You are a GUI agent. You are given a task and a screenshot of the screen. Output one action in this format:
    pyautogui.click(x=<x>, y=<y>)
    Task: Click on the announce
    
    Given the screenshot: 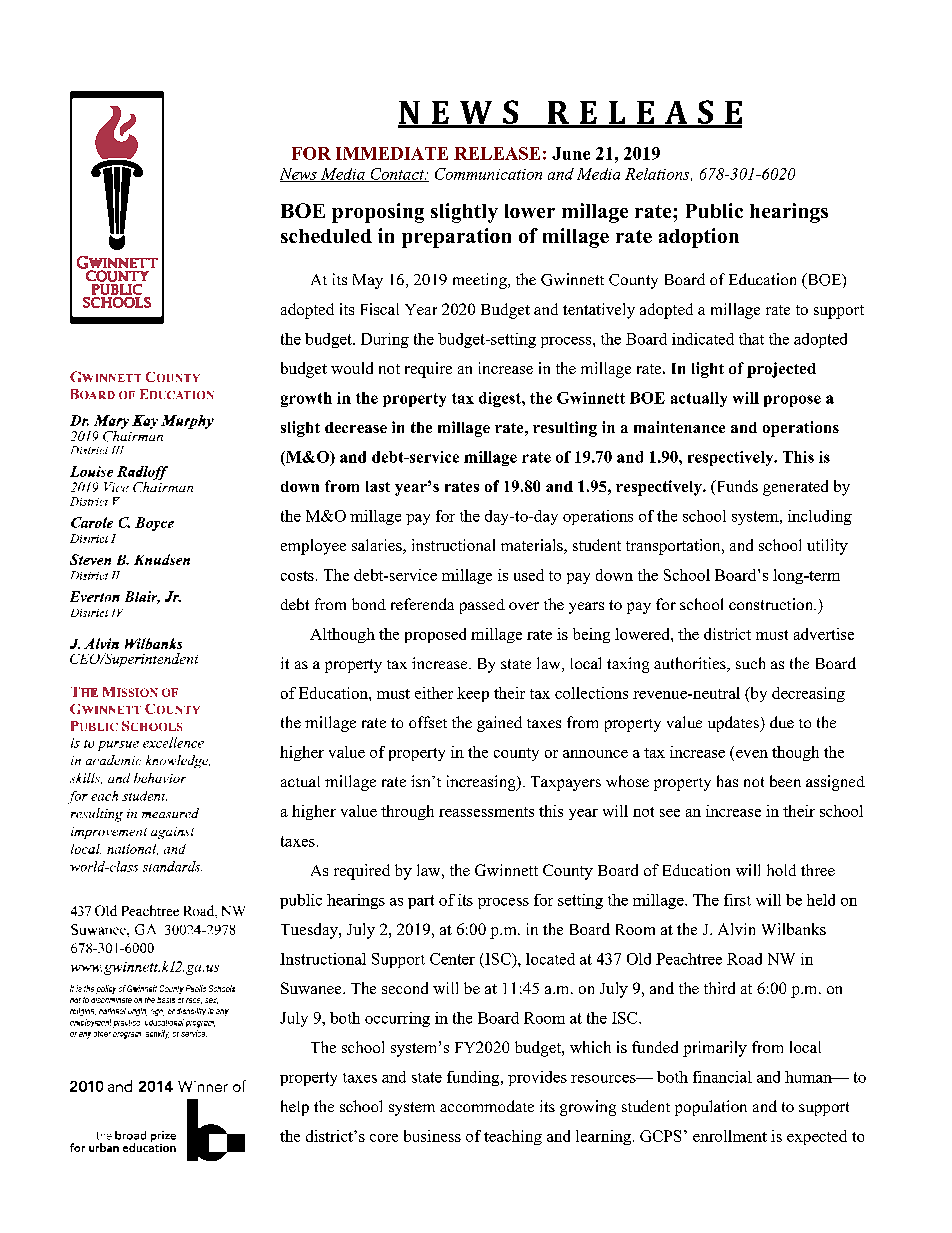 What is the action you would take?
    pyautogui.click(x=595, y=754)
